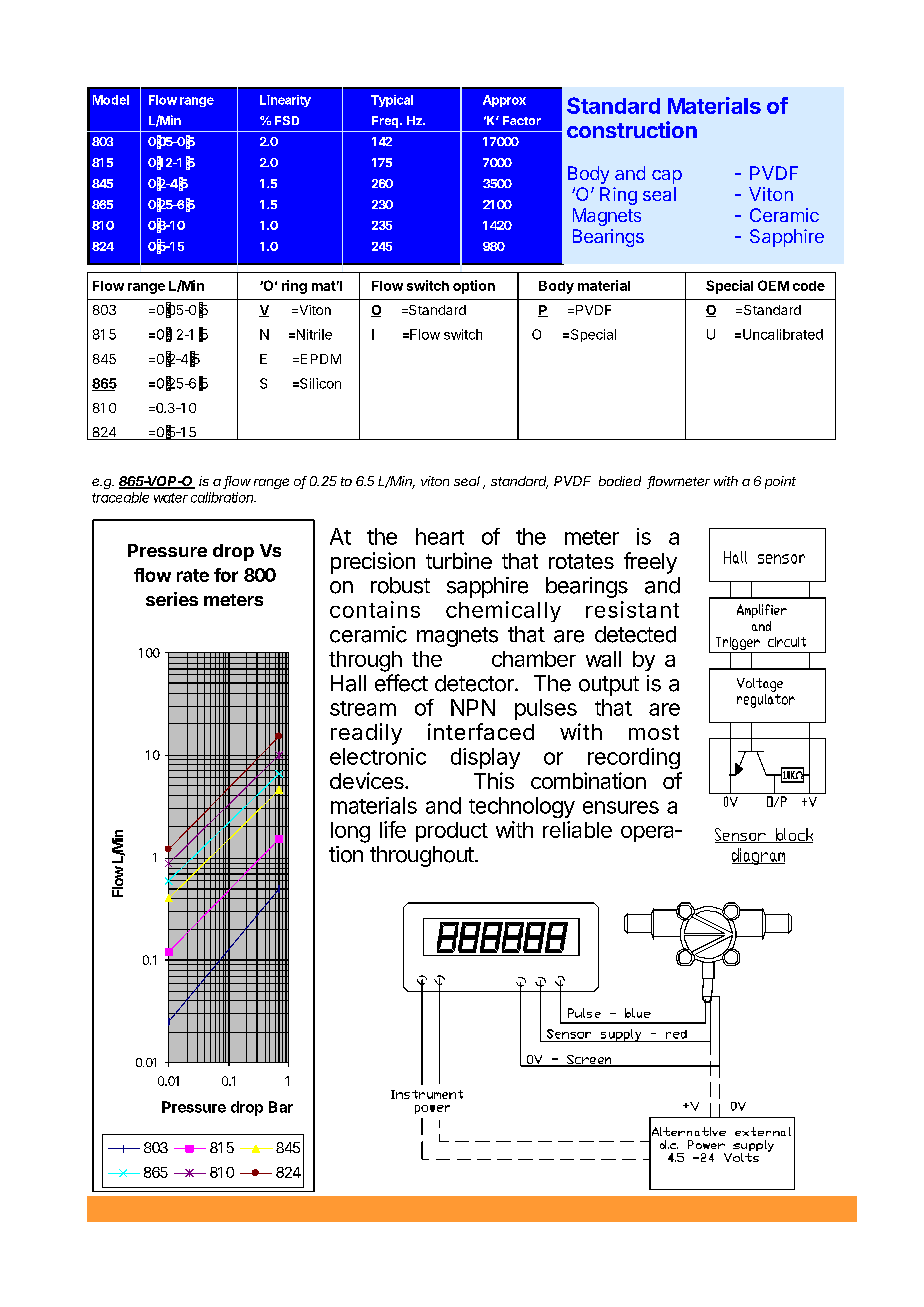 The height and width of the screenshot is (1307, 924). What do you see at coordinates (111, 100) in the screenshot?
I see `Model` at bounding box center [111, 100].
